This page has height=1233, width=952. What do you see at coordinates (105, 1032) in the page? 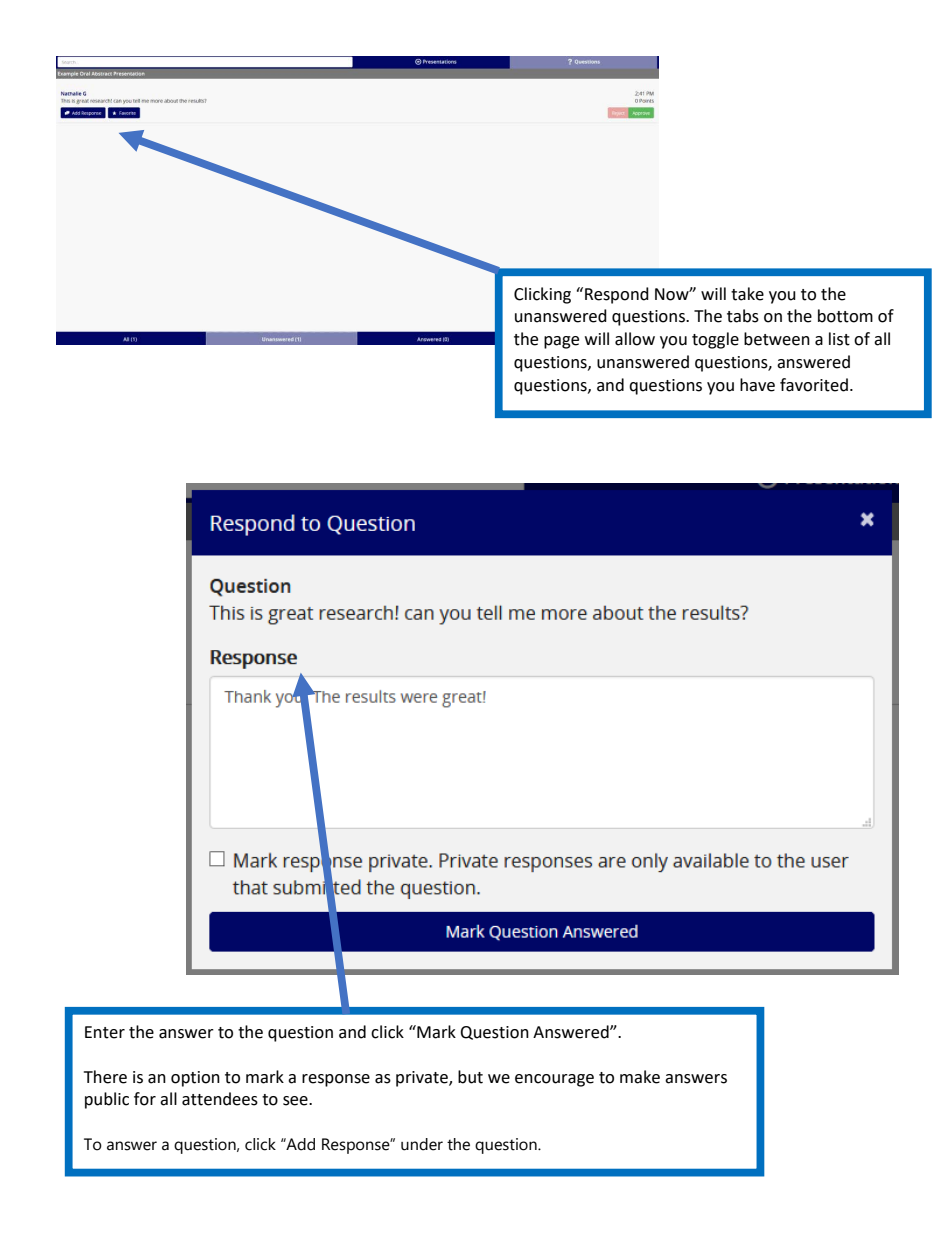
I see `Enter` at bounding box center [105, 1032].
